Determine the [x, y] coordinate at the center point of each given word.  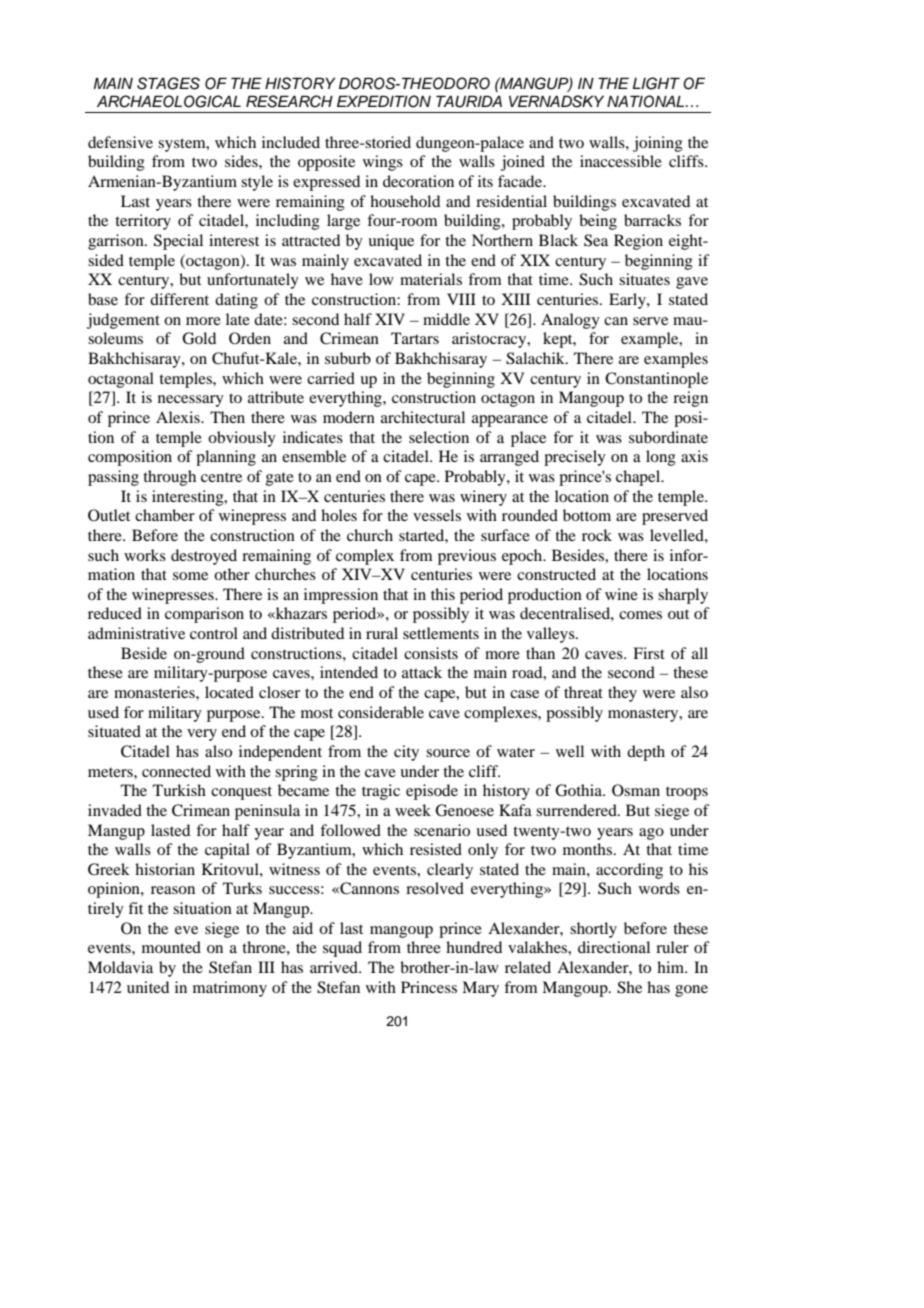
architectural [423, 417]
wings [383, 163]
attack [422, 672]
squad [342, 949]
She [629, 987]
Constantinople [656, 380]
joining [658, 144]
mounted [171, 947]
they [622, 694]
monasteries [155, 692]
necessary [191, 401]
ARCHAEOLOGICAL [169, 101]
